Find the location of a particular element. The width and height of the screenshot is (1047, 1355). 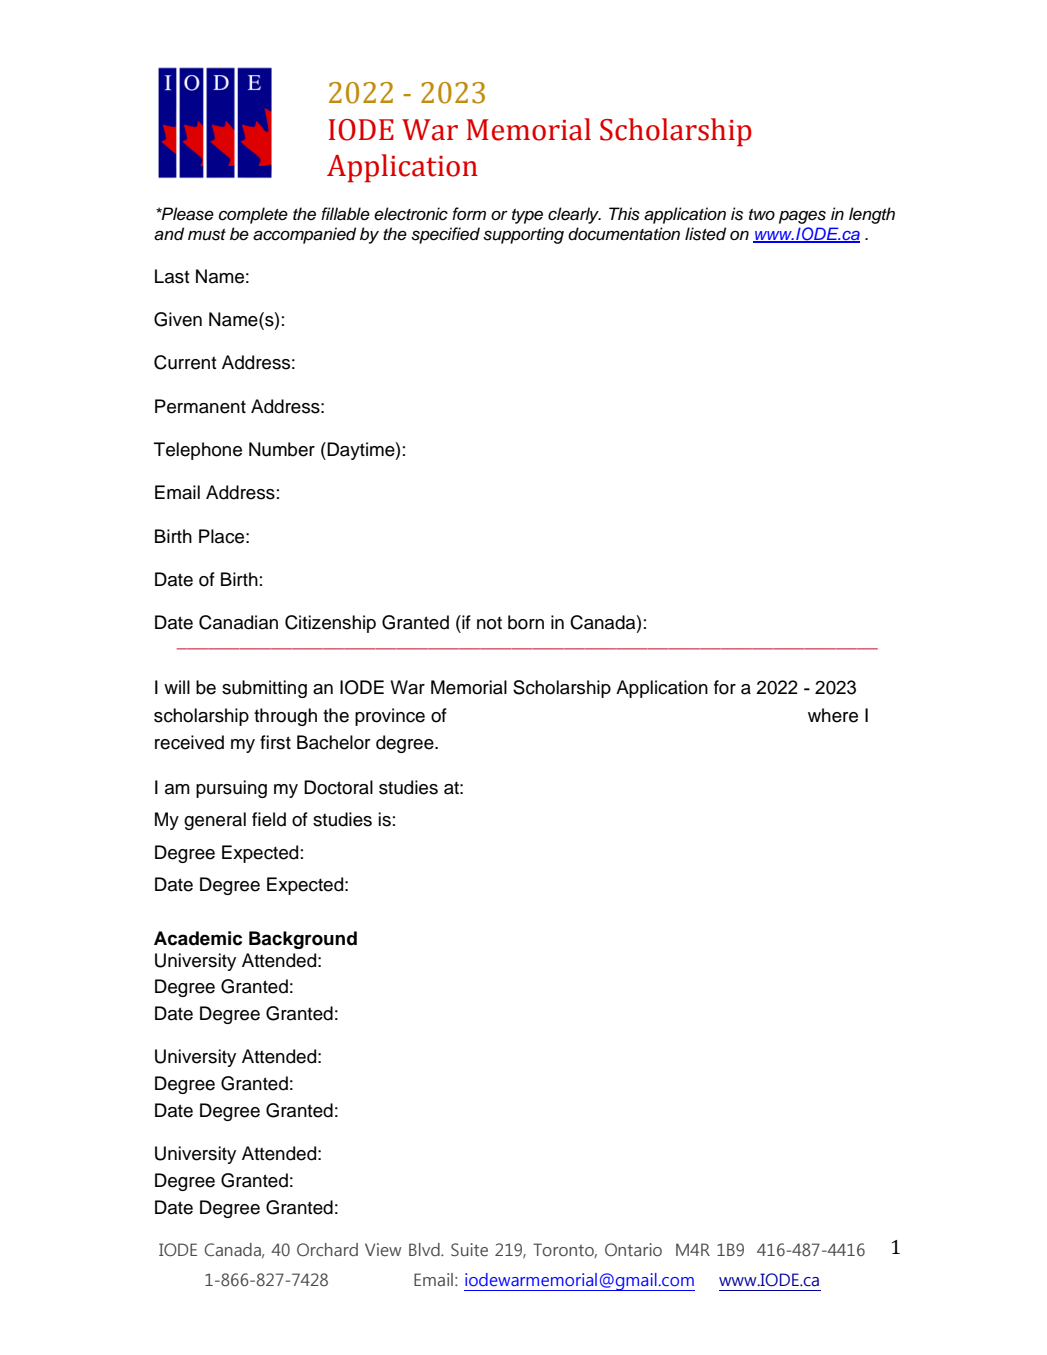

Orchard is located at coordinates (327, 1249).
